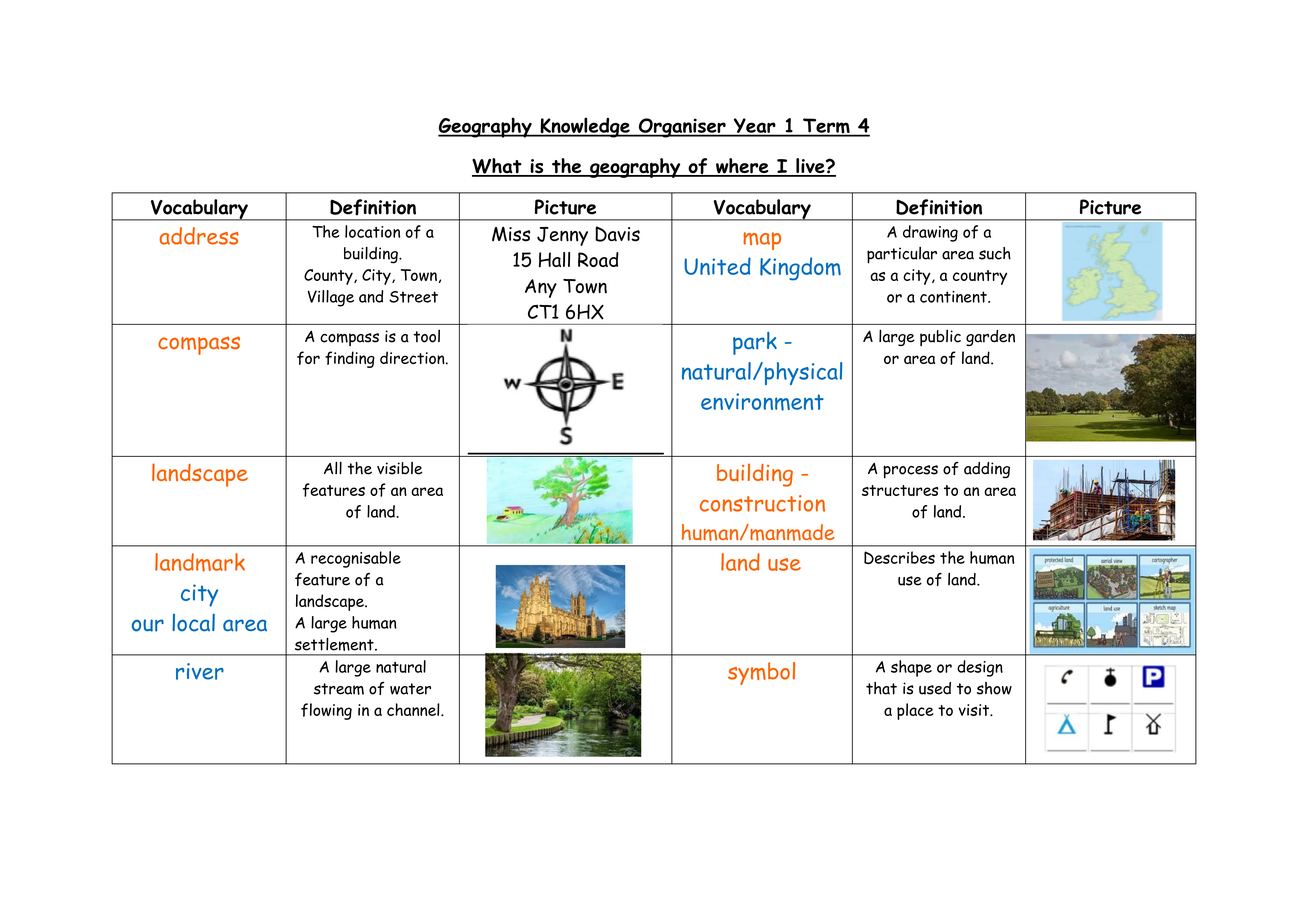 This image has height=924, width=1308. I want to click on environment, so click(762, 402).
